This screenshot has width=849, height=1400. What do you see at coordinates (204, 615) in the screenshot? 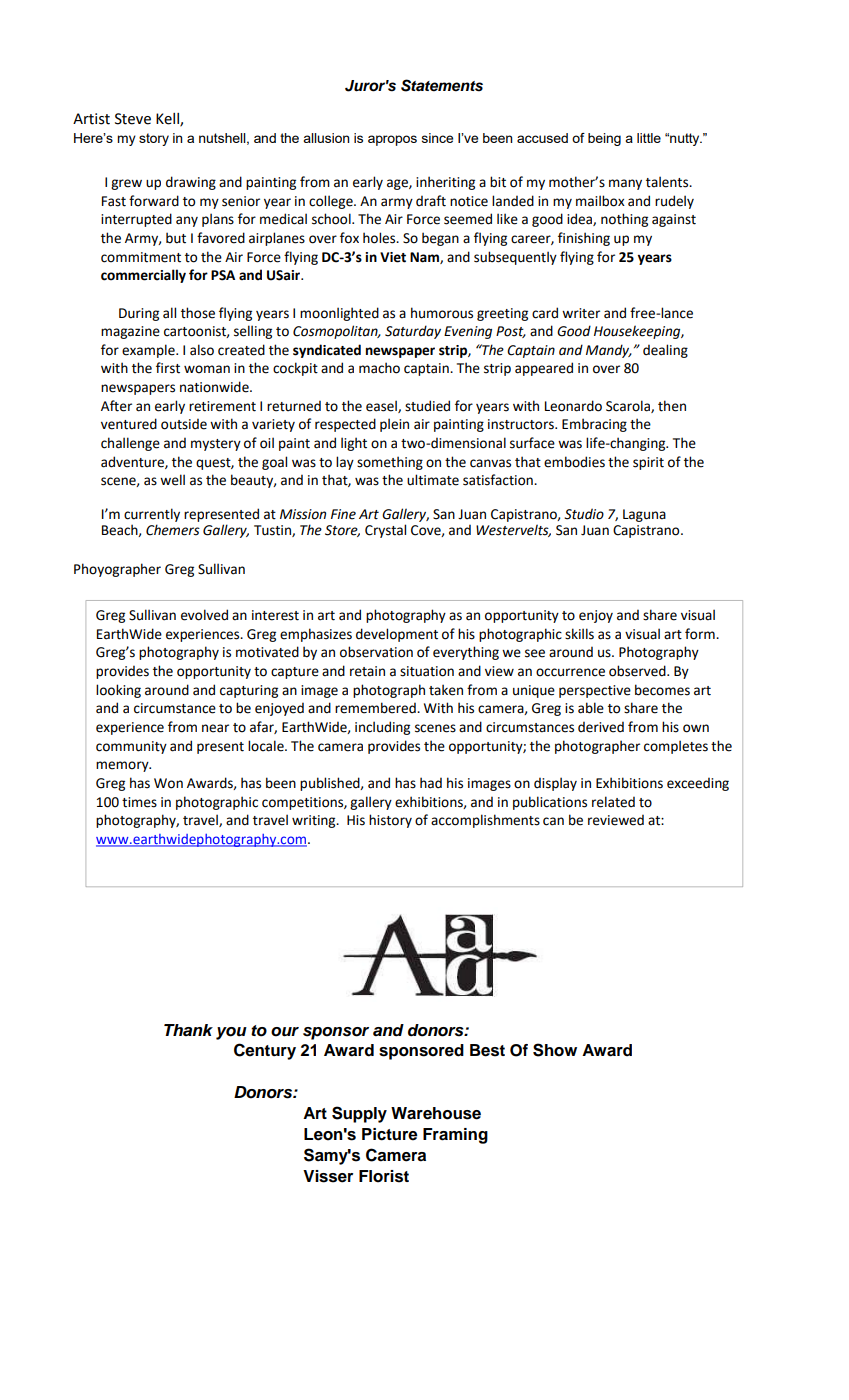
I see `evolved` at bounding box center [204, 615].
